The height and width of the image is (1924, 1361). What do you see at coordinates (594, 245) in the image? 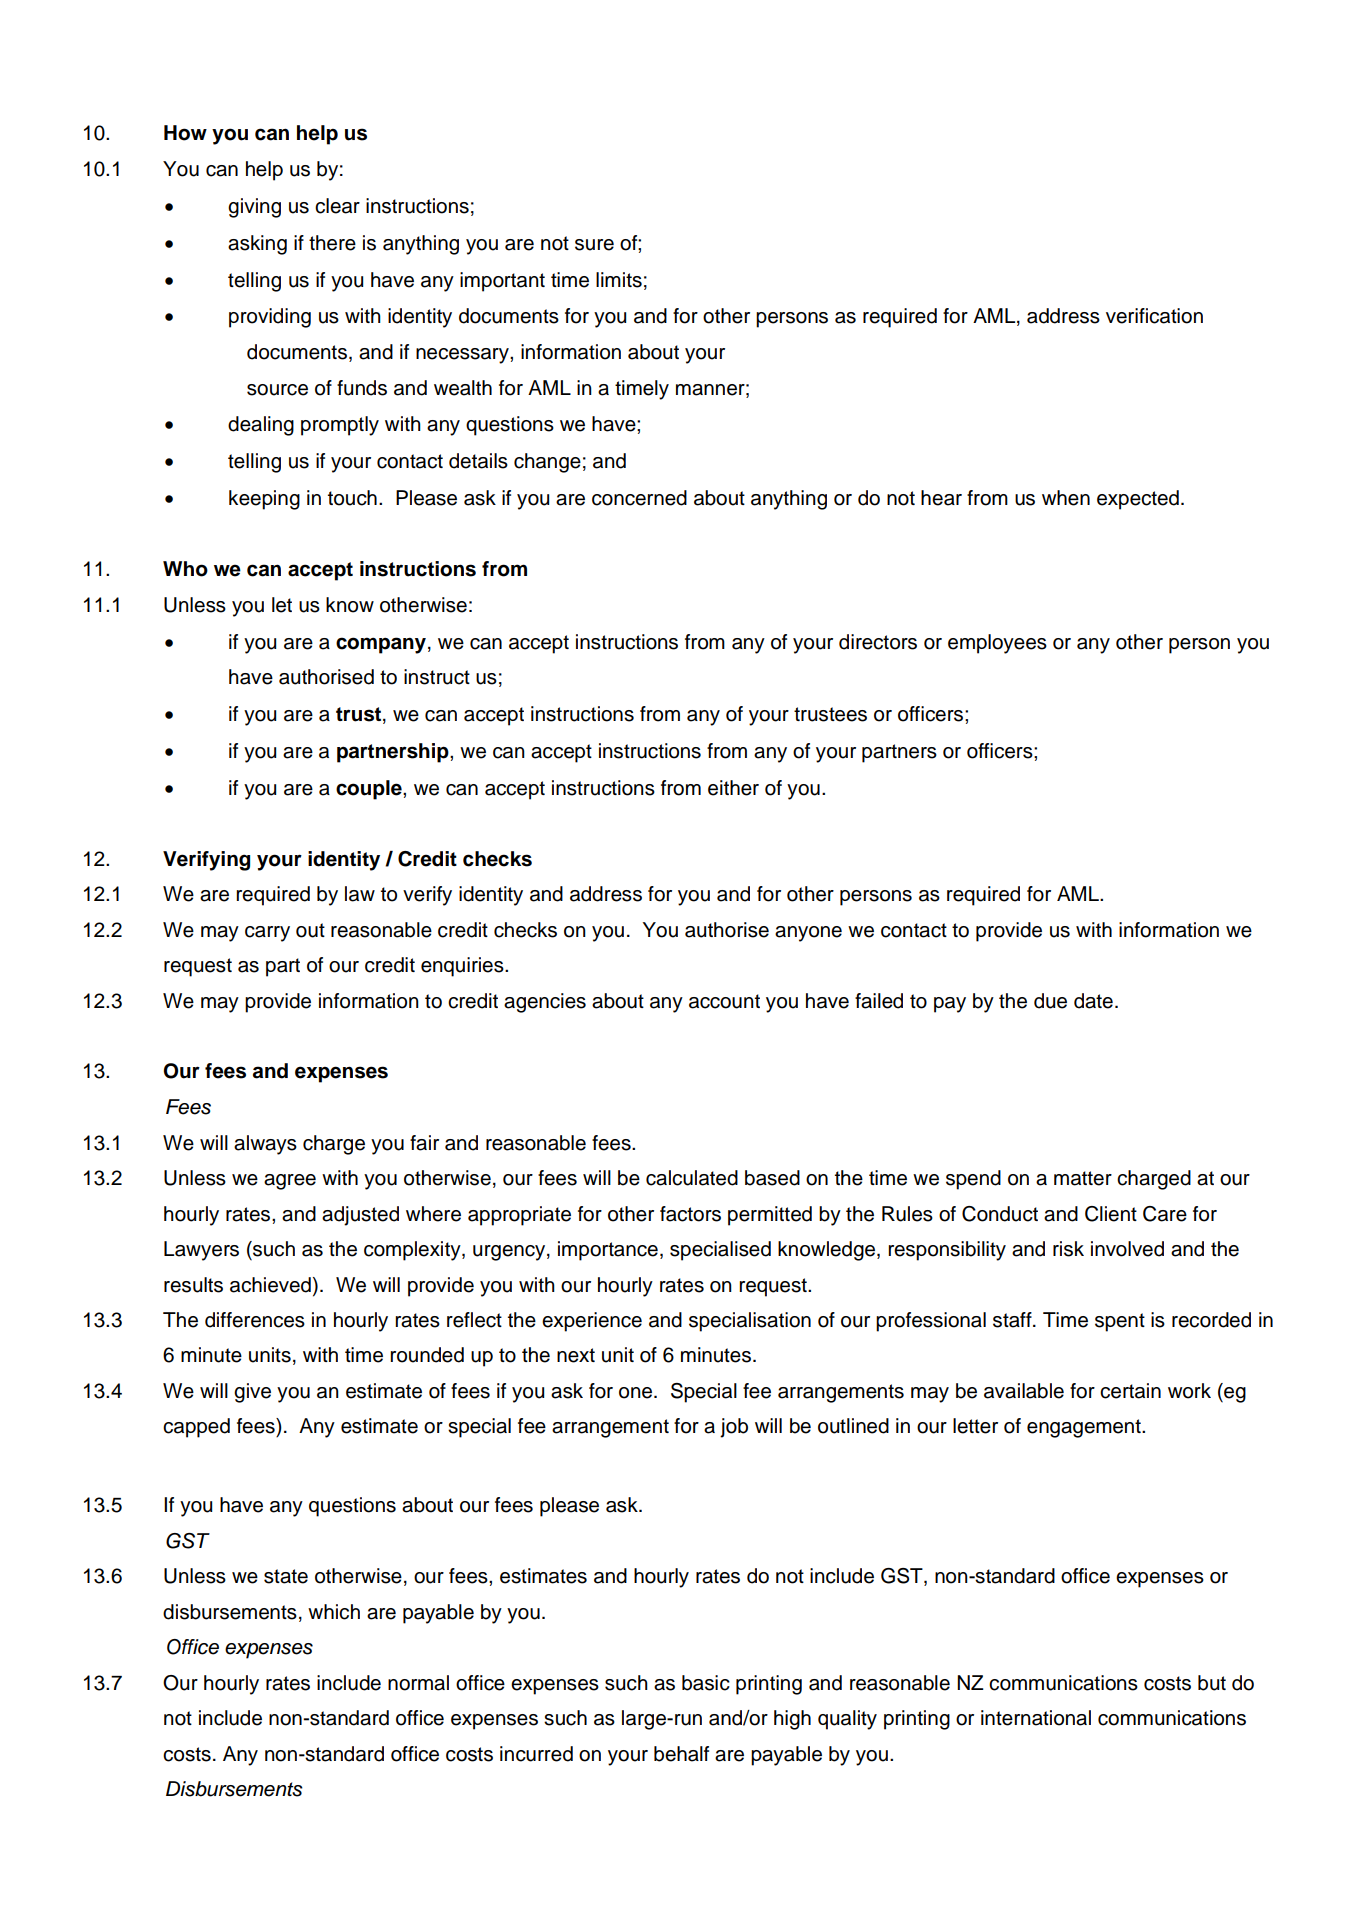
I see `sure` at bounding box center [594, 245].
